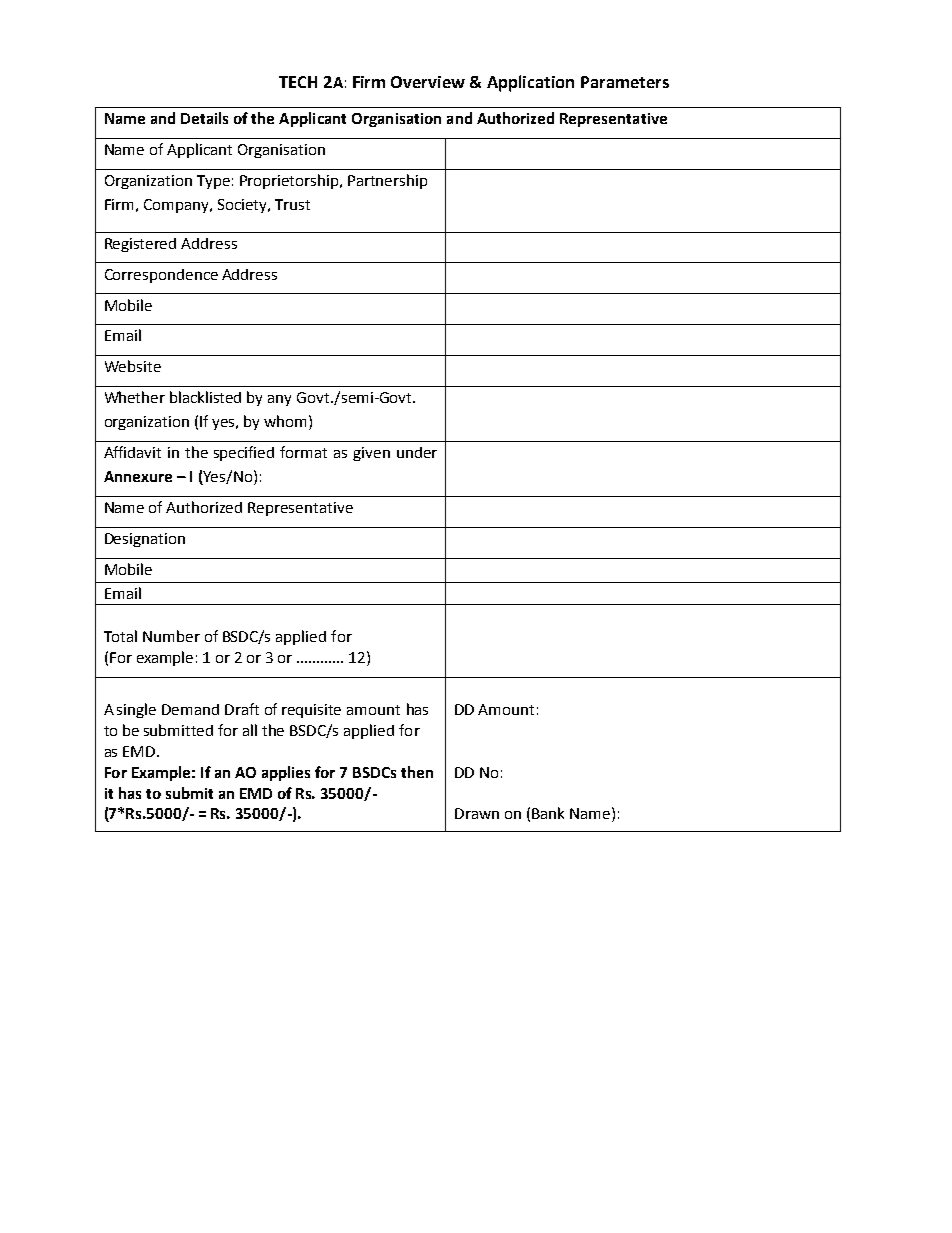 The image size is (952, 1233). Describe the element at coordinates (548, 813) in the screenshot. I see `Bank` at that location.
